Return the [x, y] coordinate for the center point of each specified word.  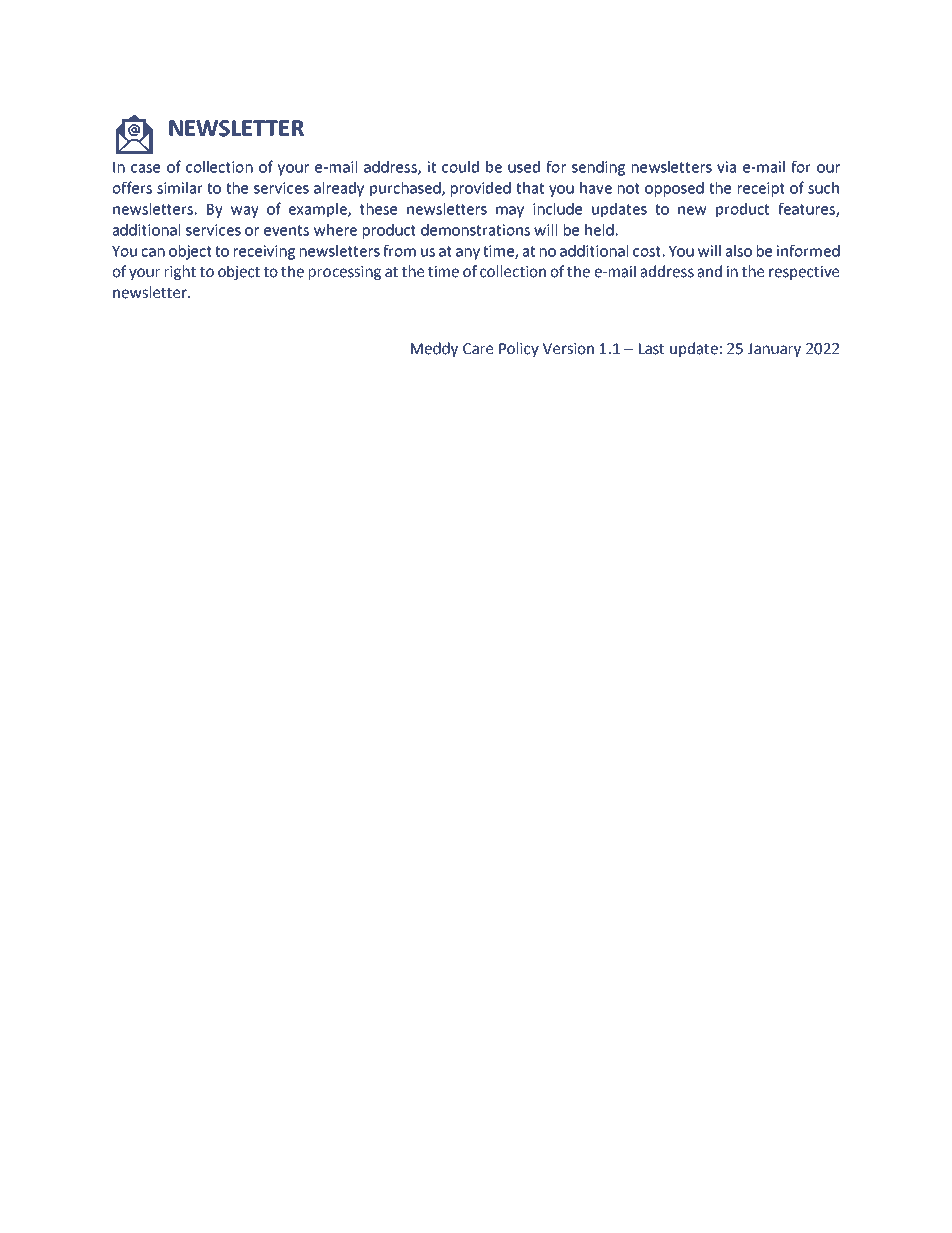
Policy [519, 349]
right [180, 272]
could [460, 167]
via [726, 167]
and [710, 271]
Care [478, 349]
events [286, 230]
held [599, 230]
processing [345, 273]
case [145, 168]
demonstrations [475, 230]
